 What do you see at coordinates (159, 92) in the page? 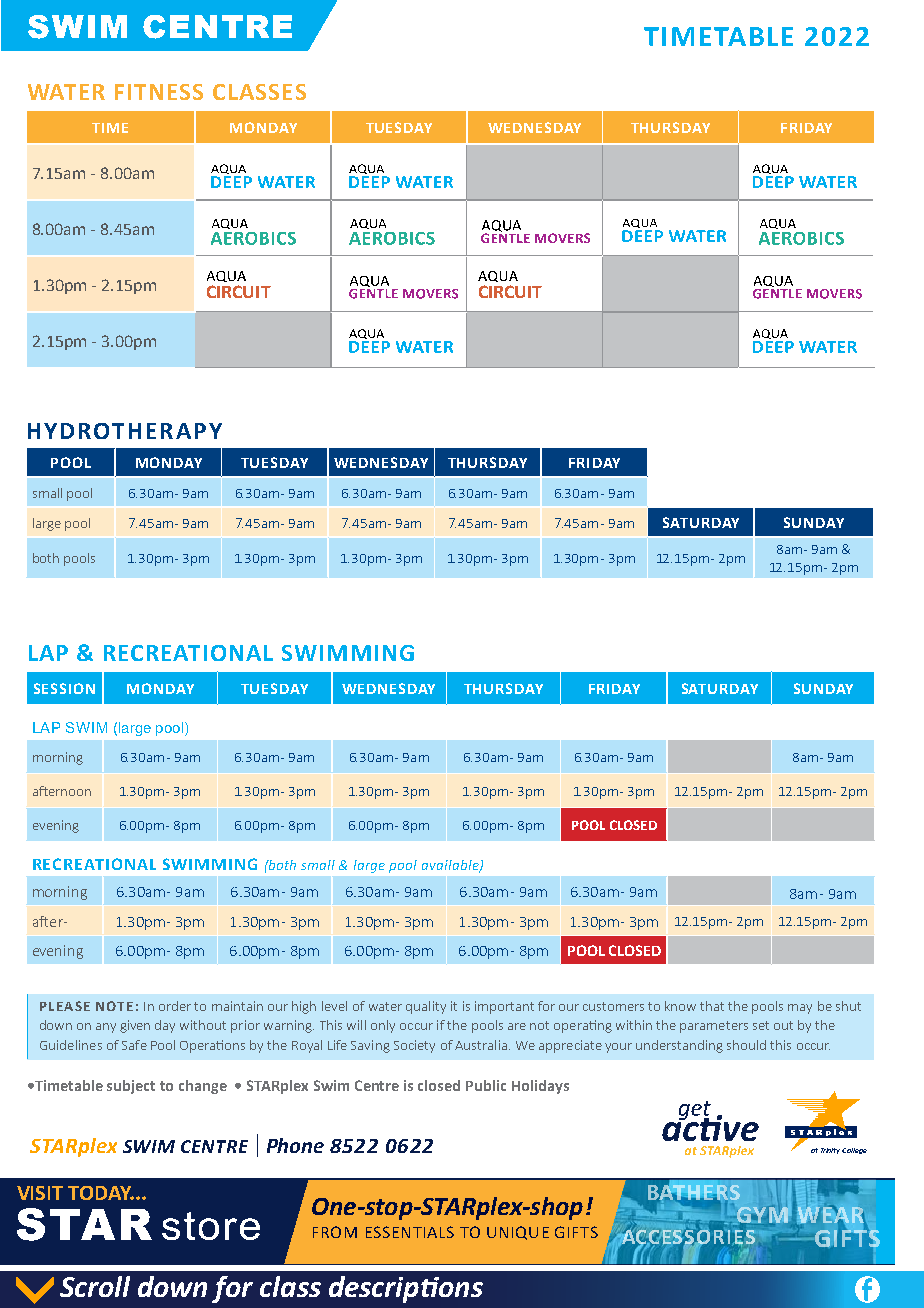
I see `FITNESS` at bounding box center [159, 92].
